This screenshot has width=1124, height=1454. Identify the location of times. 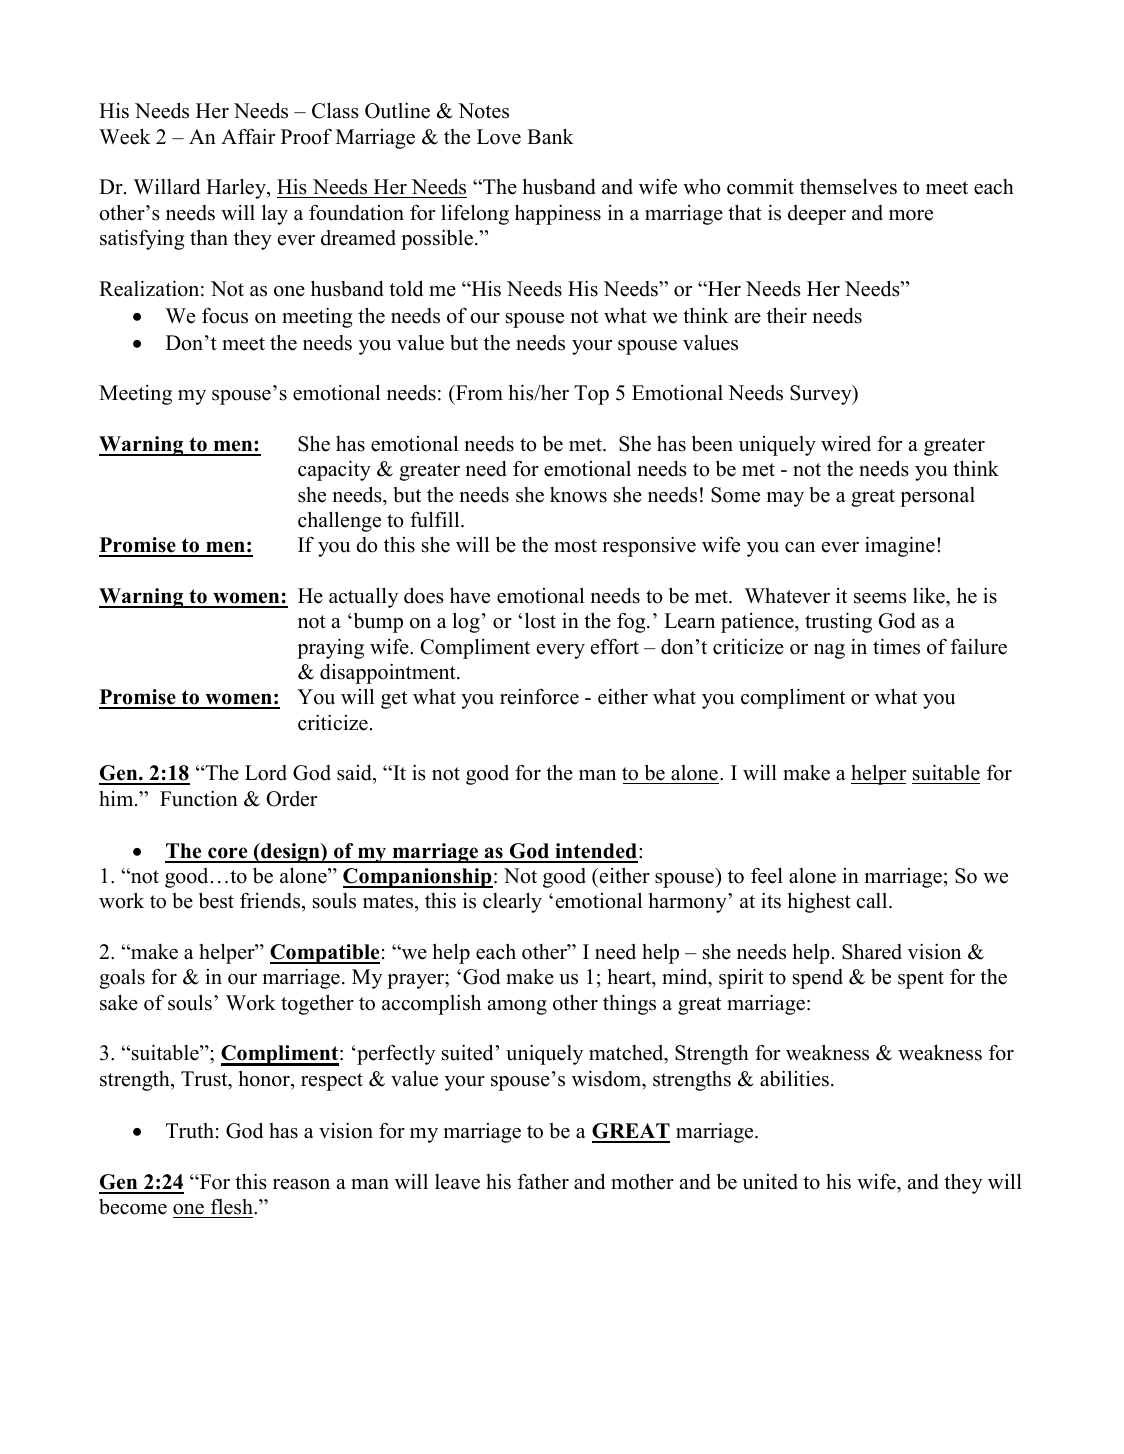
(896, 646).
